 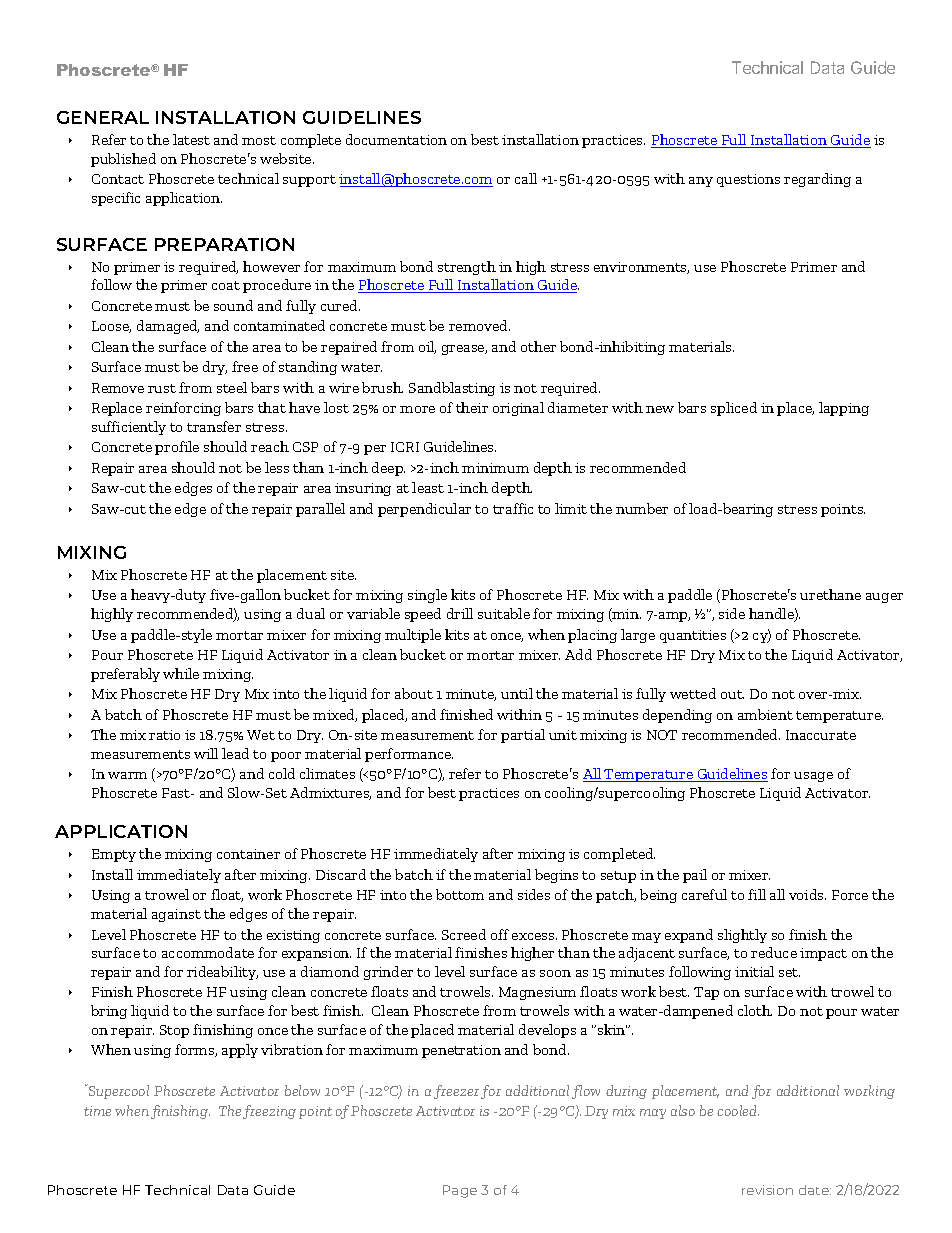 What do you see at coordinates (176, 915) in the document?
I see `against` at bounding box center [176, 915].
